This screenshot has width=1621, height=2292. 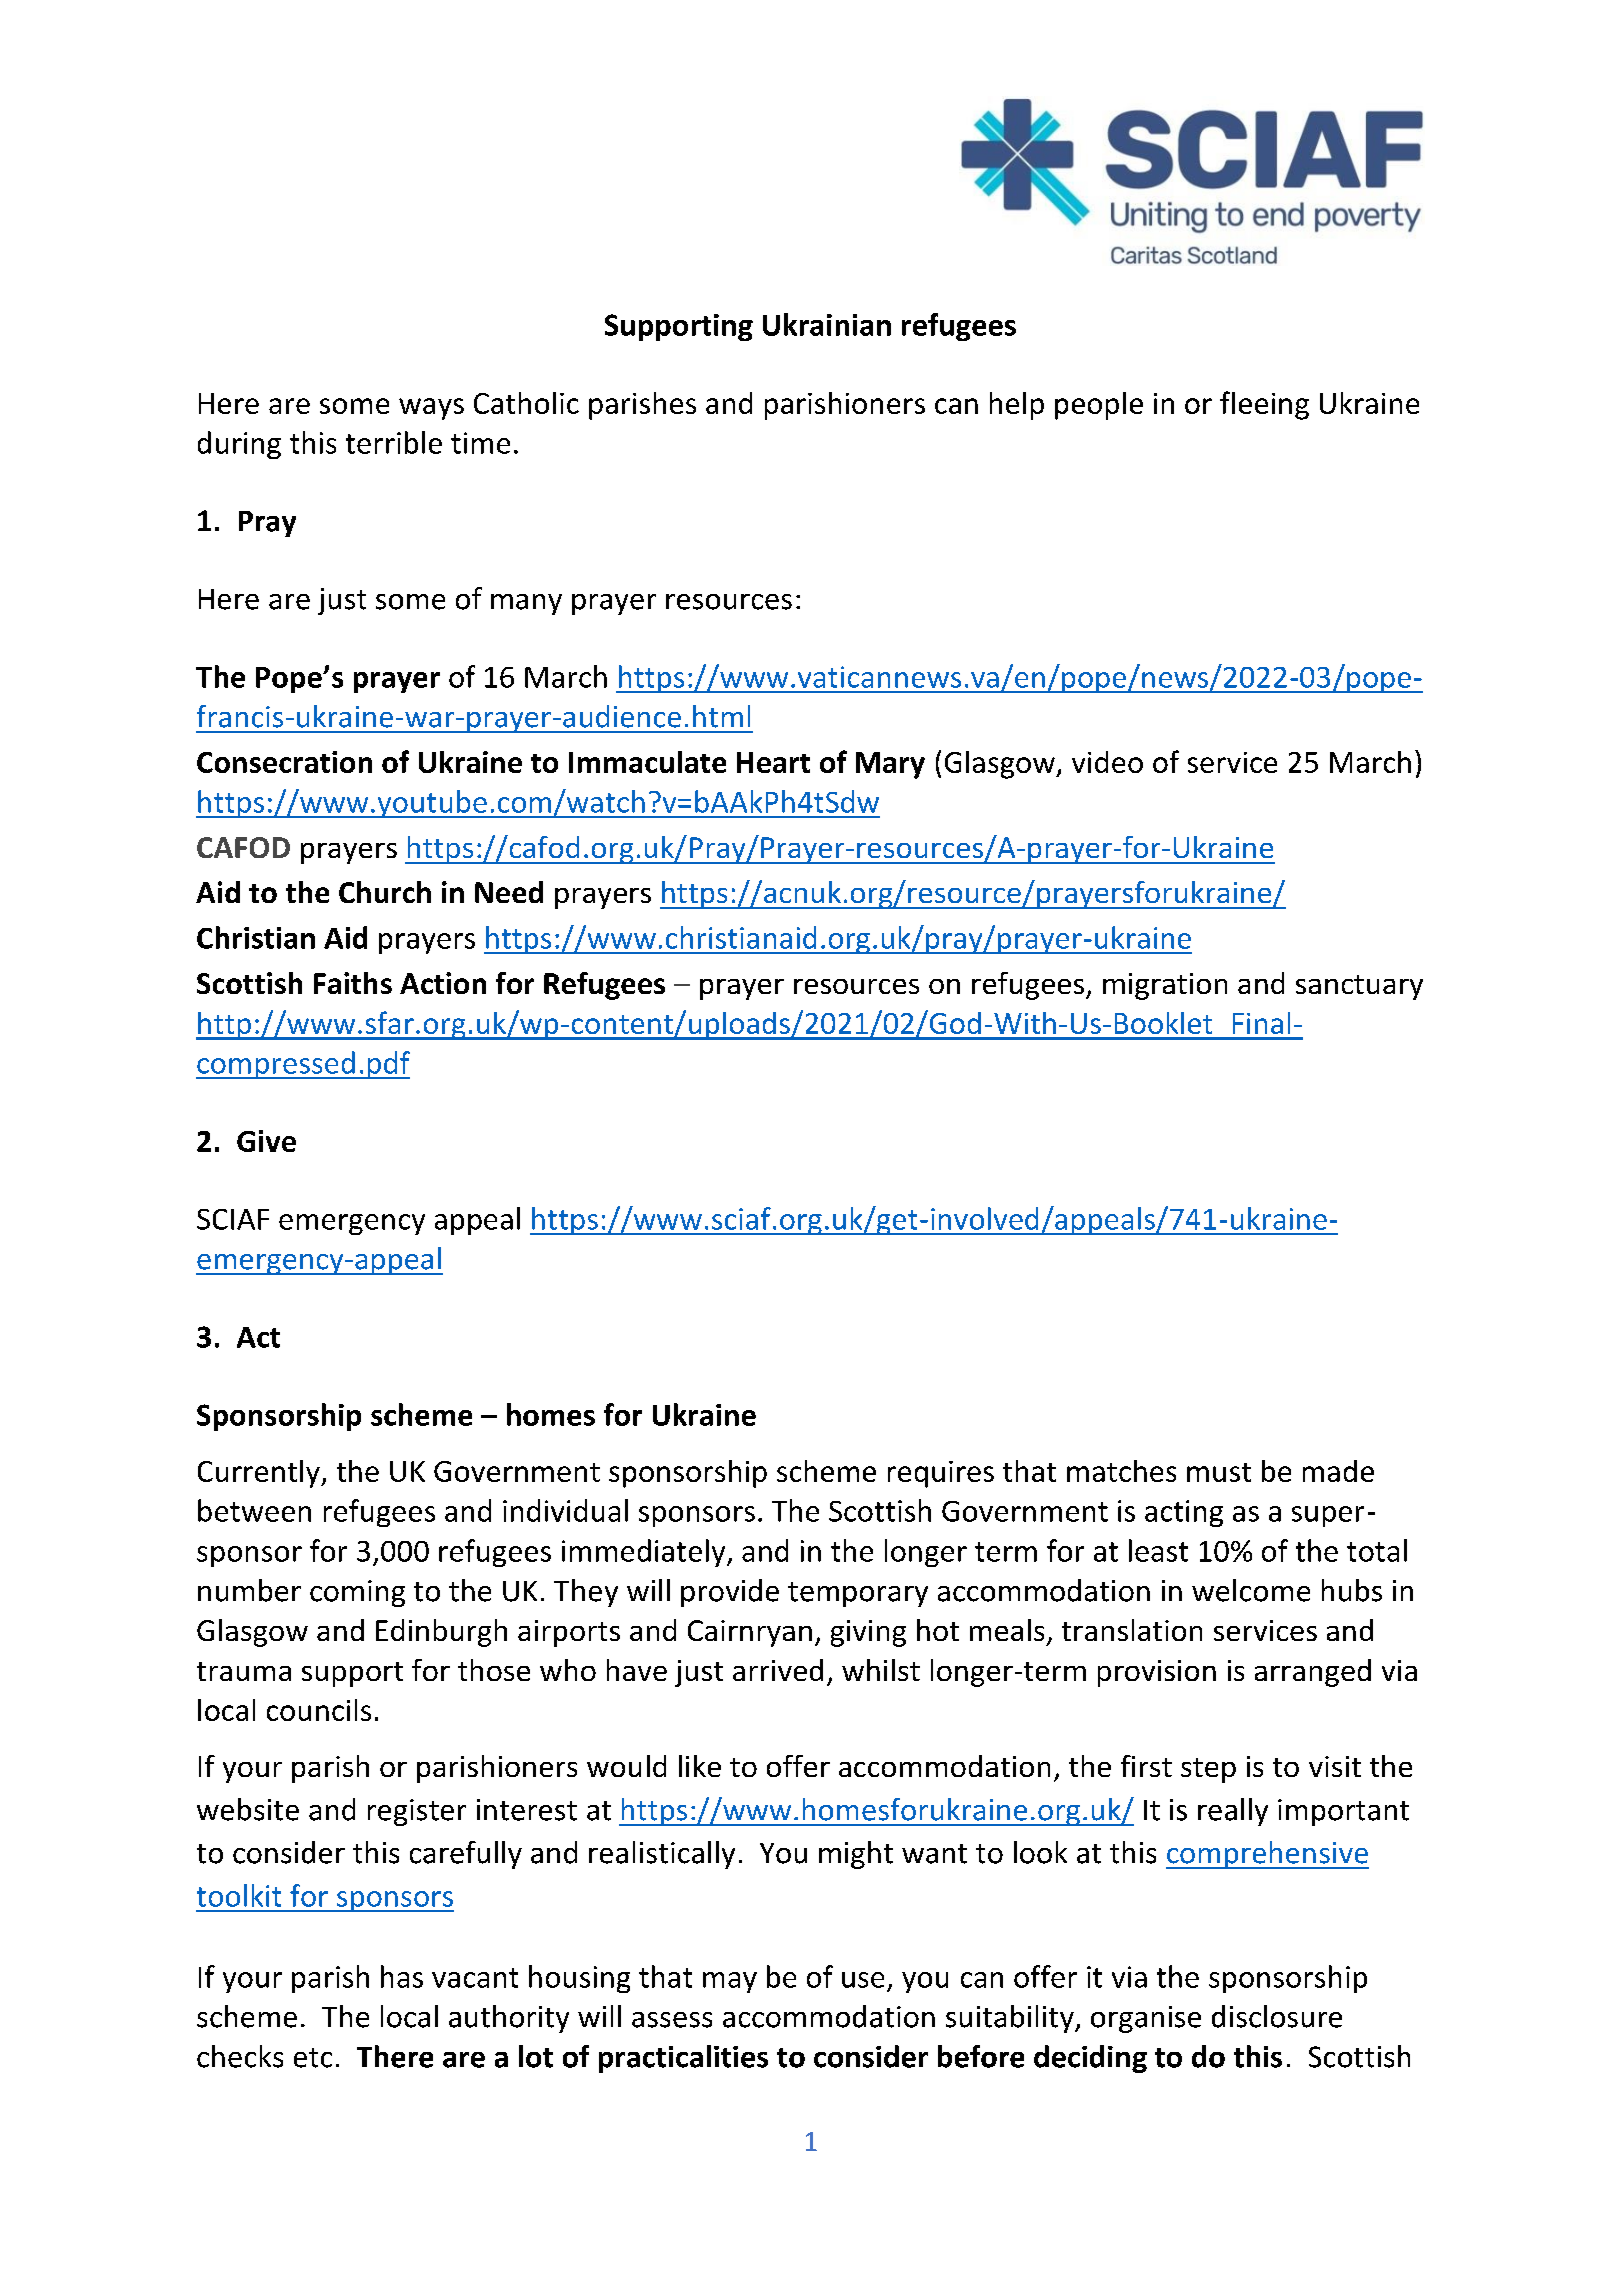 I want to click on ways, so click(x=431, y=409).
